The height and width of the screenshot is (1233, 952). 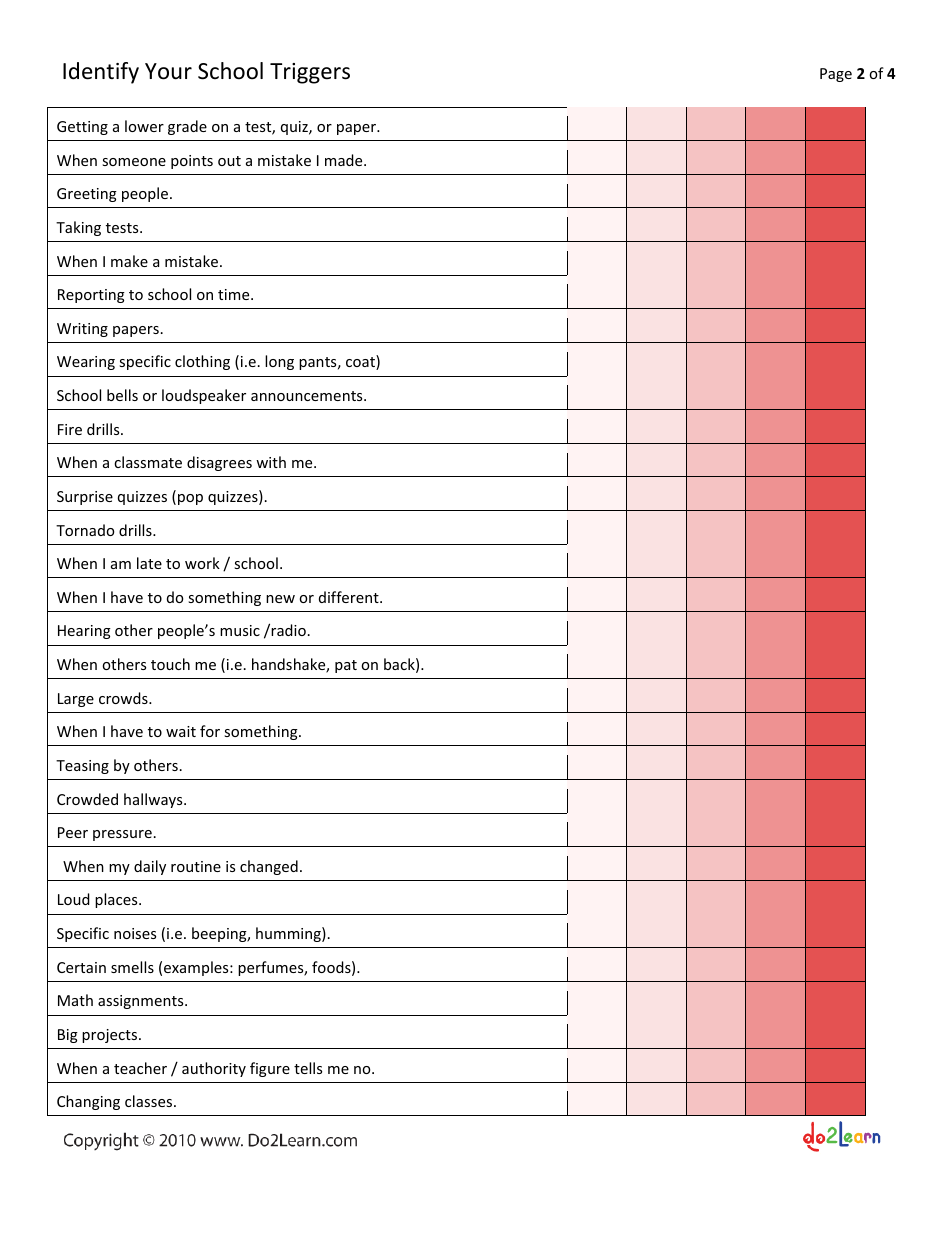 I want to click on wait, so click(x=181, y=731).
